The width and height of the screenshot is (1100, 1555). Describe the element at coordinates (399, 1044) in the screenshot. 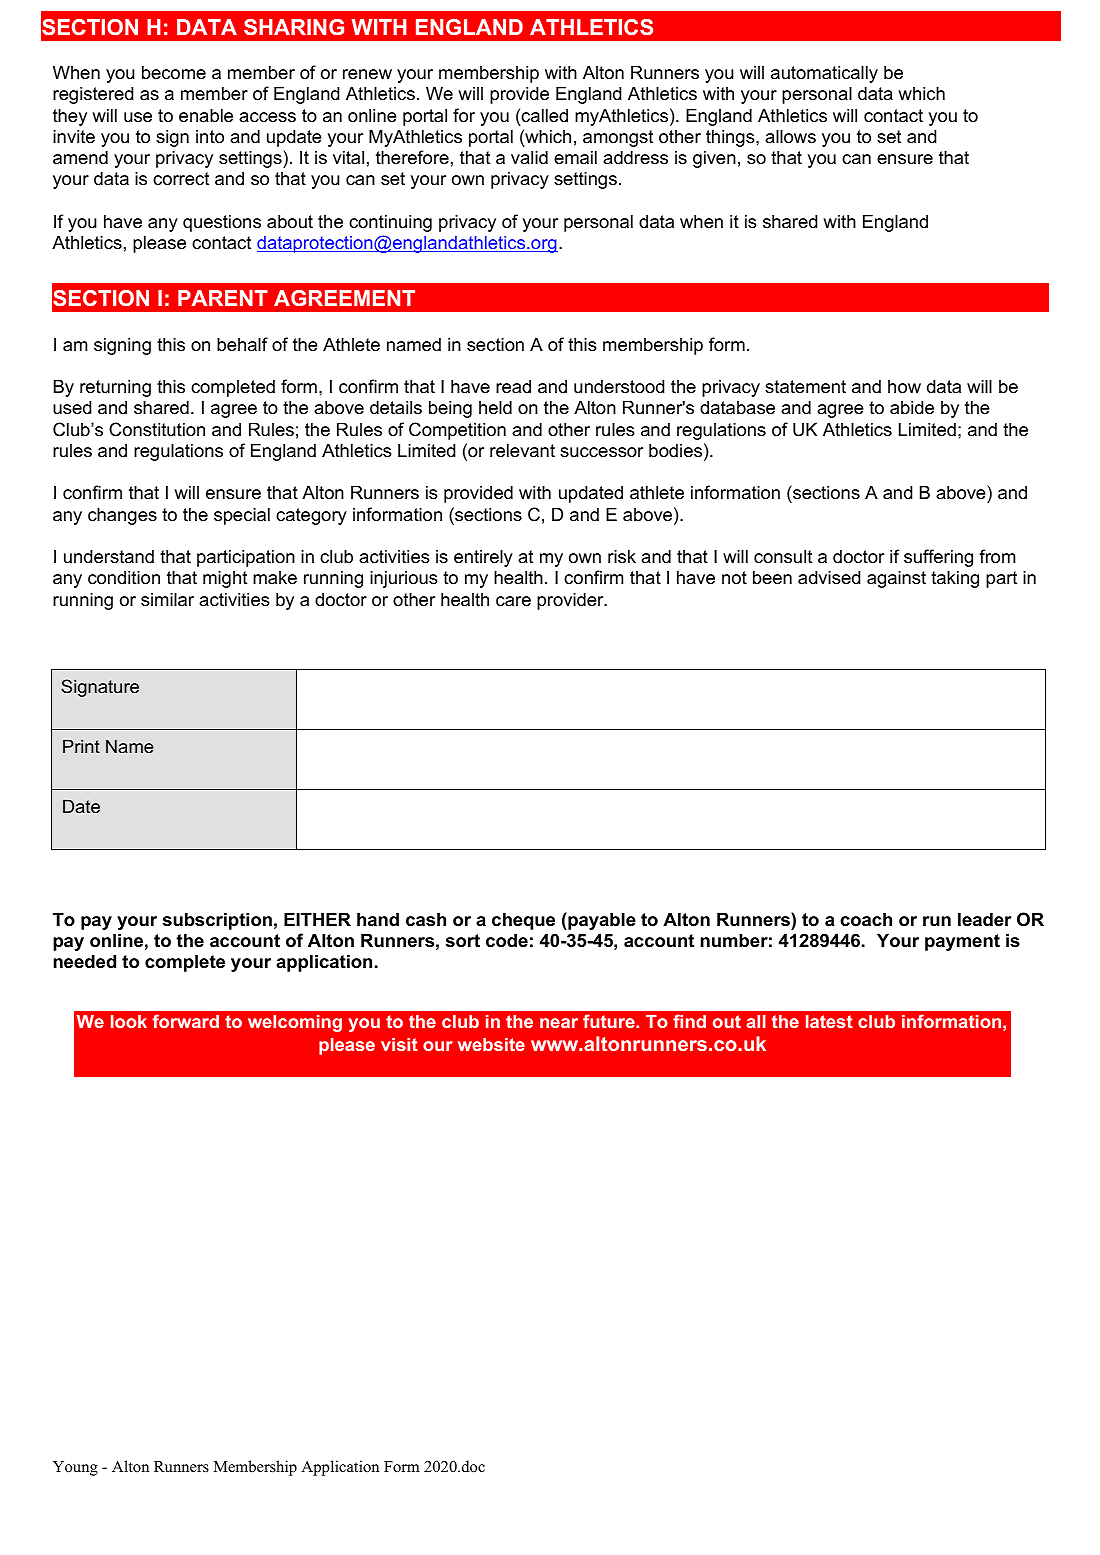

I see `visit` at that location.
